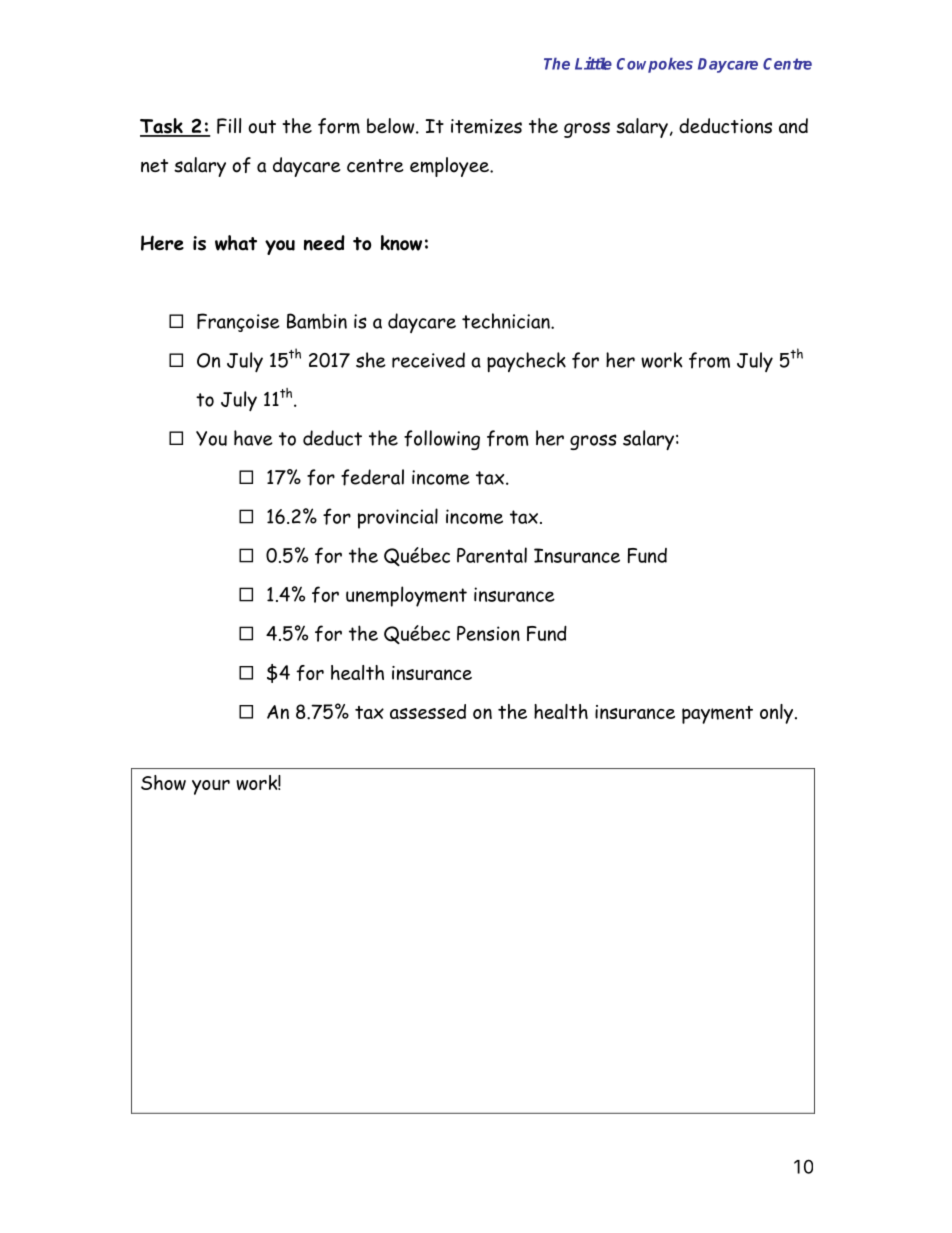  I want to click on and, so click(793, 126).
